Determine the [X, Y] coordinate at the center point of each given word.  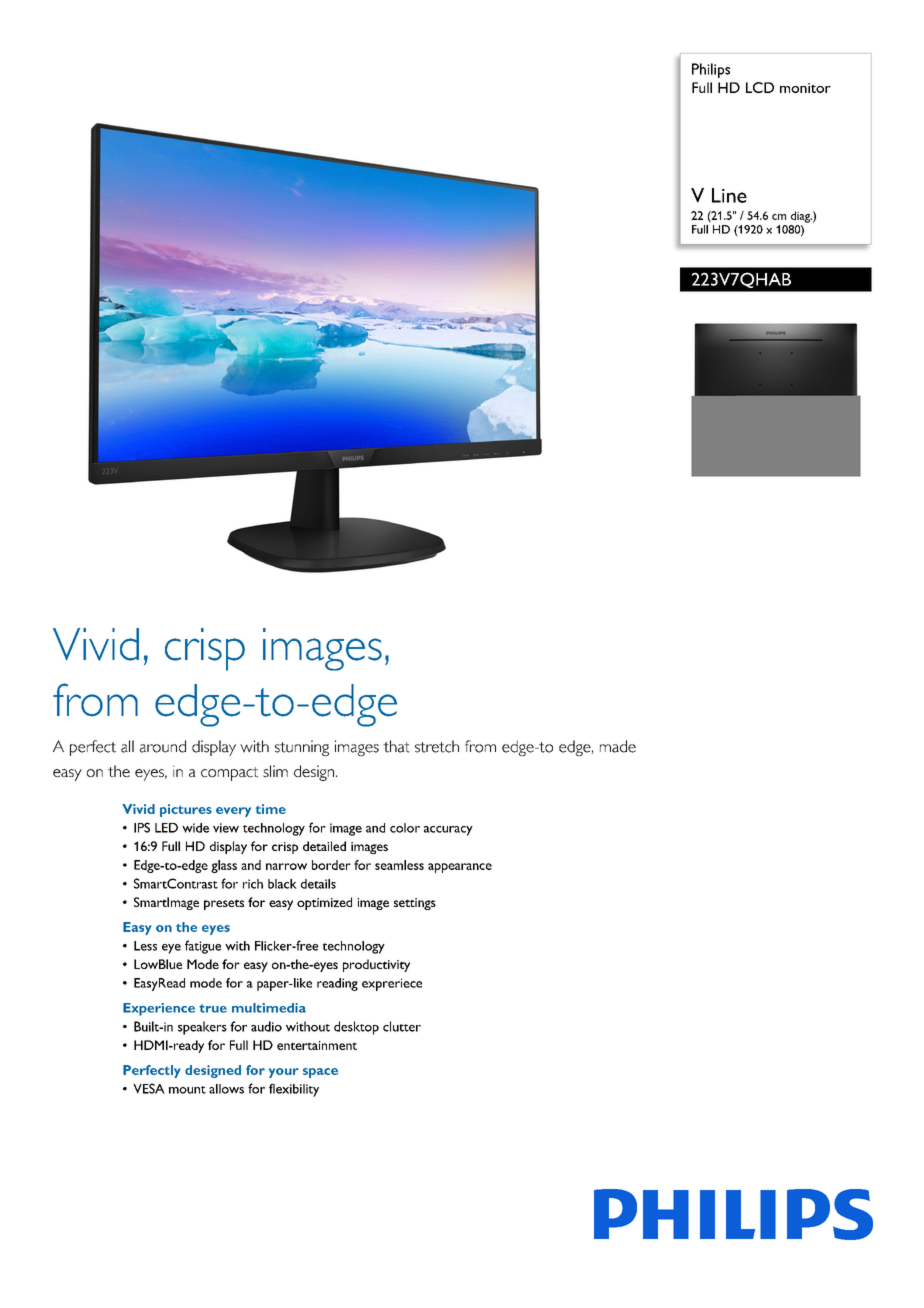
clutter [402, 1026]
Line [729, 195]
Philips [711, 70]
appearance [460, 868]
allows [226, 1089]
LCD [760, 87]
